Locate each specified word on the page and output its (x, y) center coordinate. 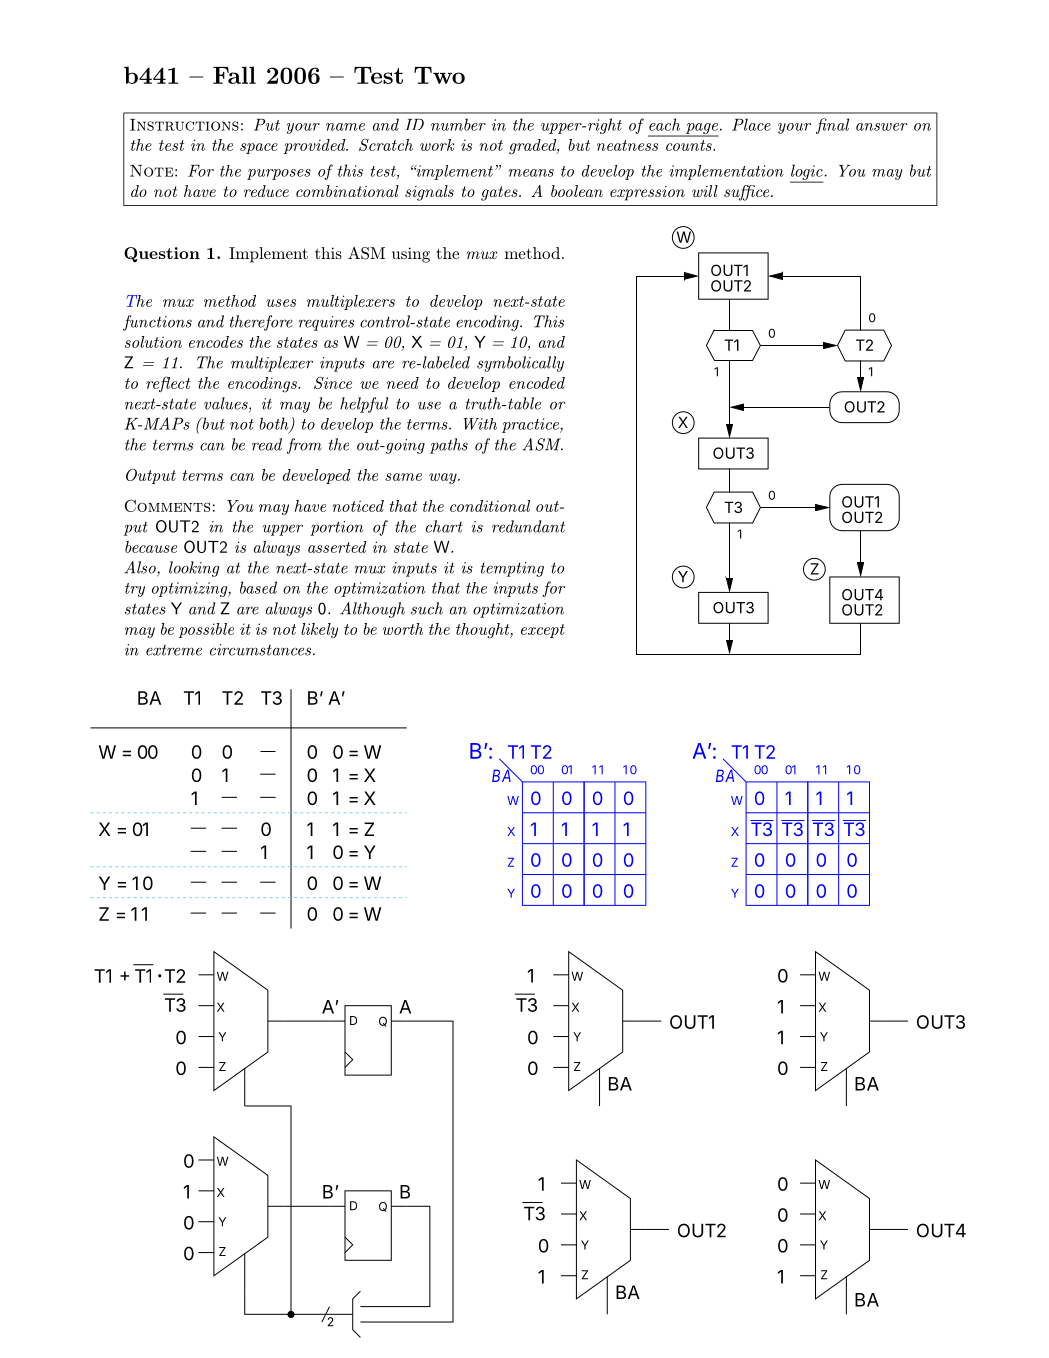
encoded (537, 383)
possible (206, 630)
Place (751, 124)
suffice (748, 193)
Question (162, 255)
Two (439, 75)
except (543, 631)
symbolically (520, 364)
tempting (512, 569)
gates (500, 193)
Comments (167, 505)
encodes (216, 342)
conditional (490, 506)
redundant (528, 526)
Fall (234, 75)
